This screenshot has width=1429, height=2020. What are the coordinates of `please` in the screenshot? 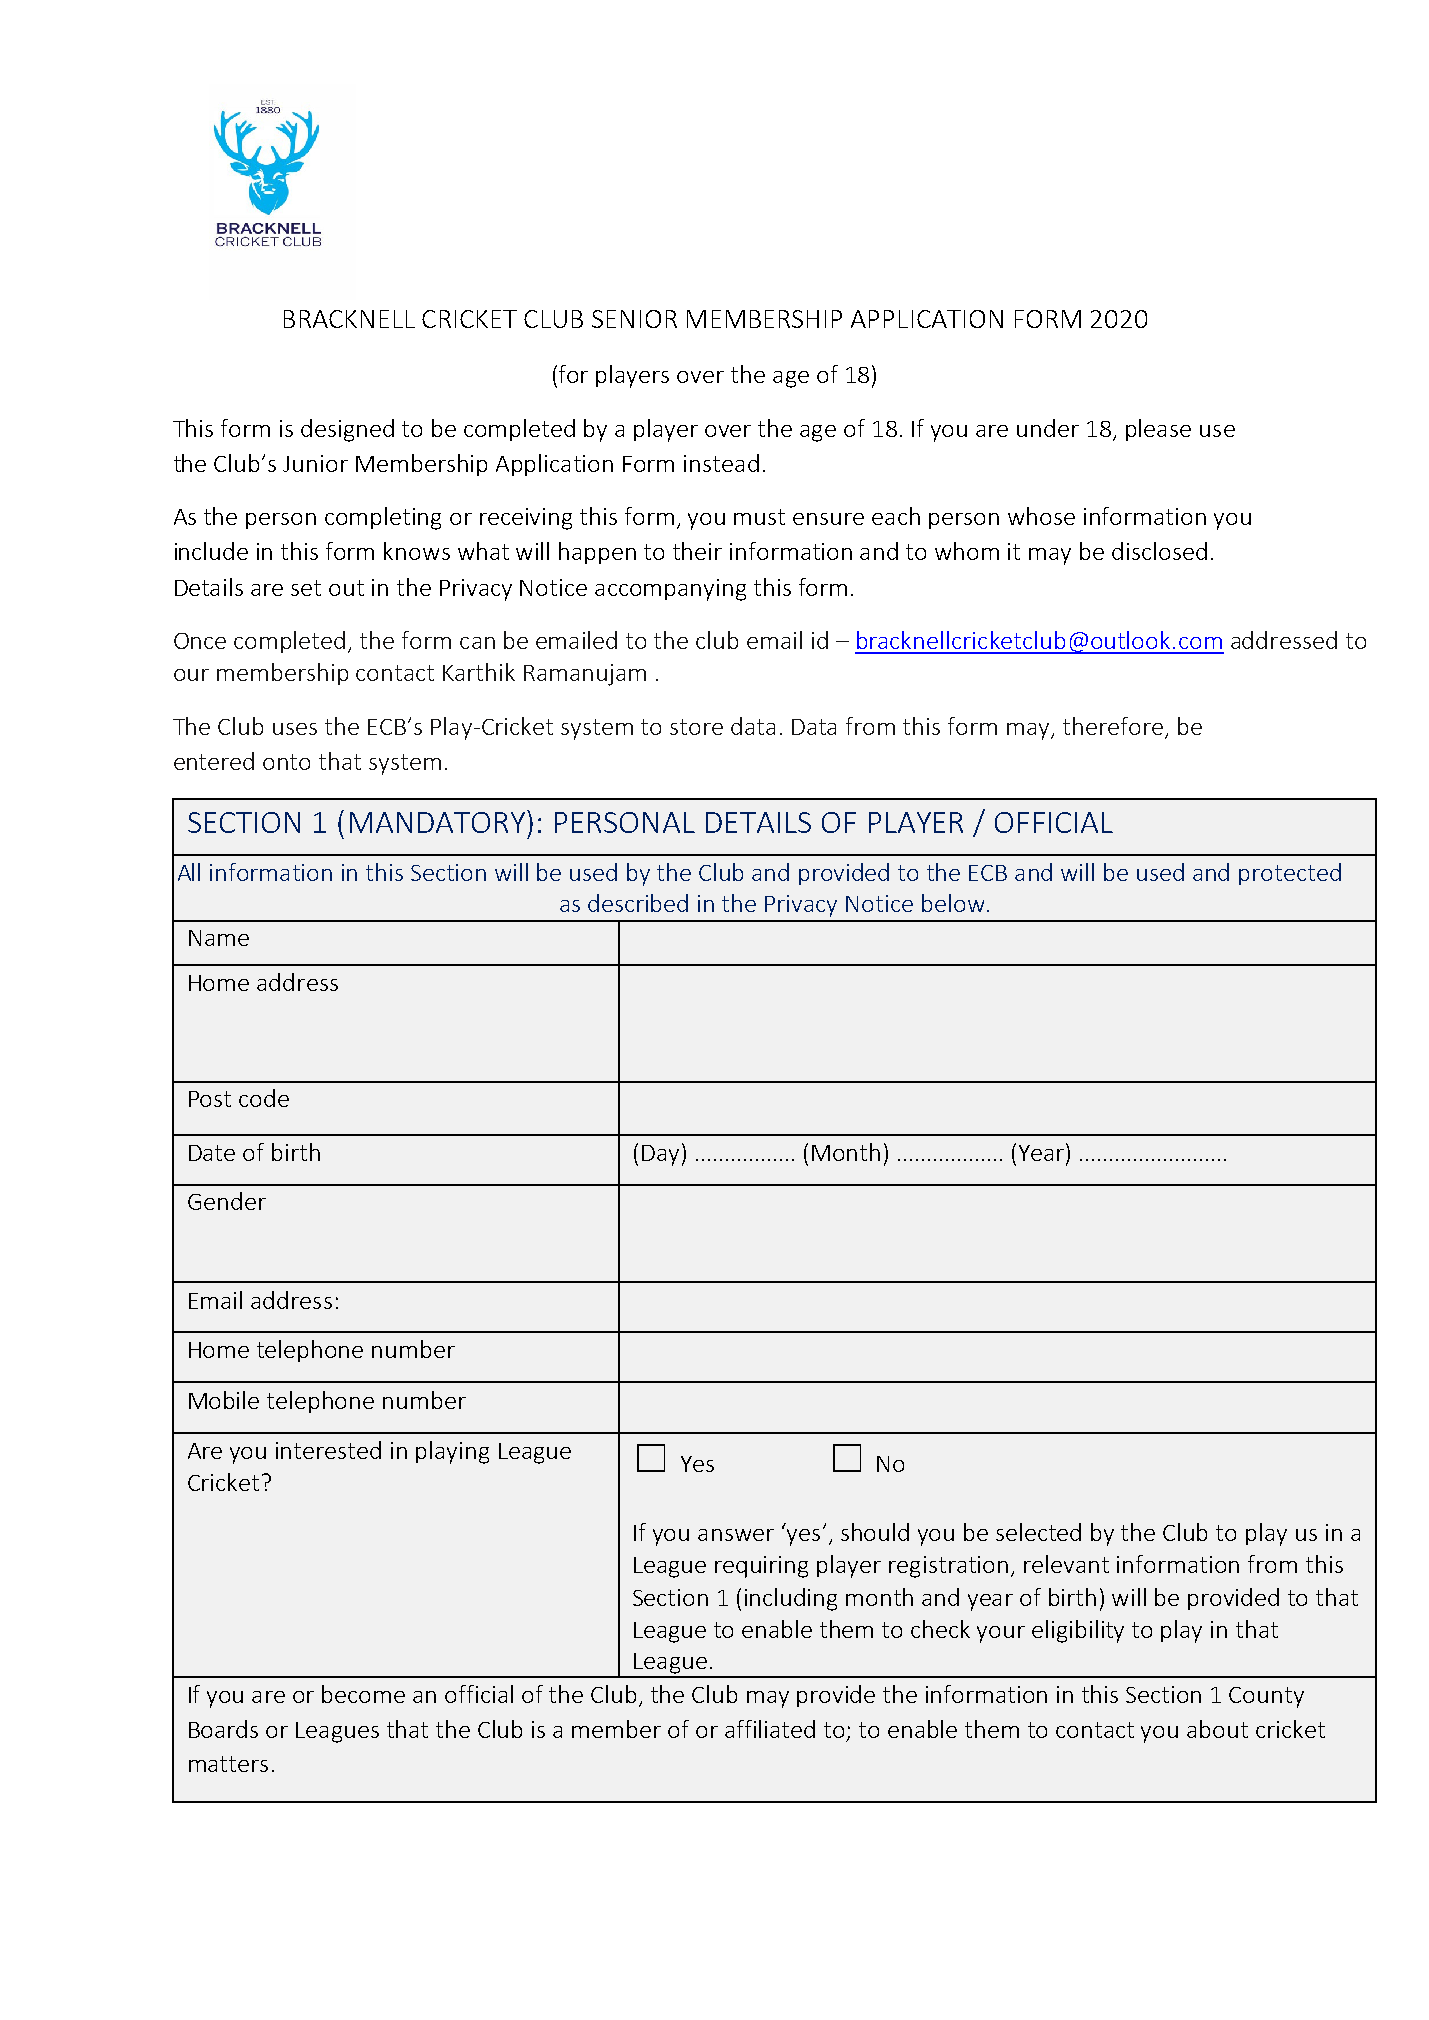 It's located at (1158, 430).
